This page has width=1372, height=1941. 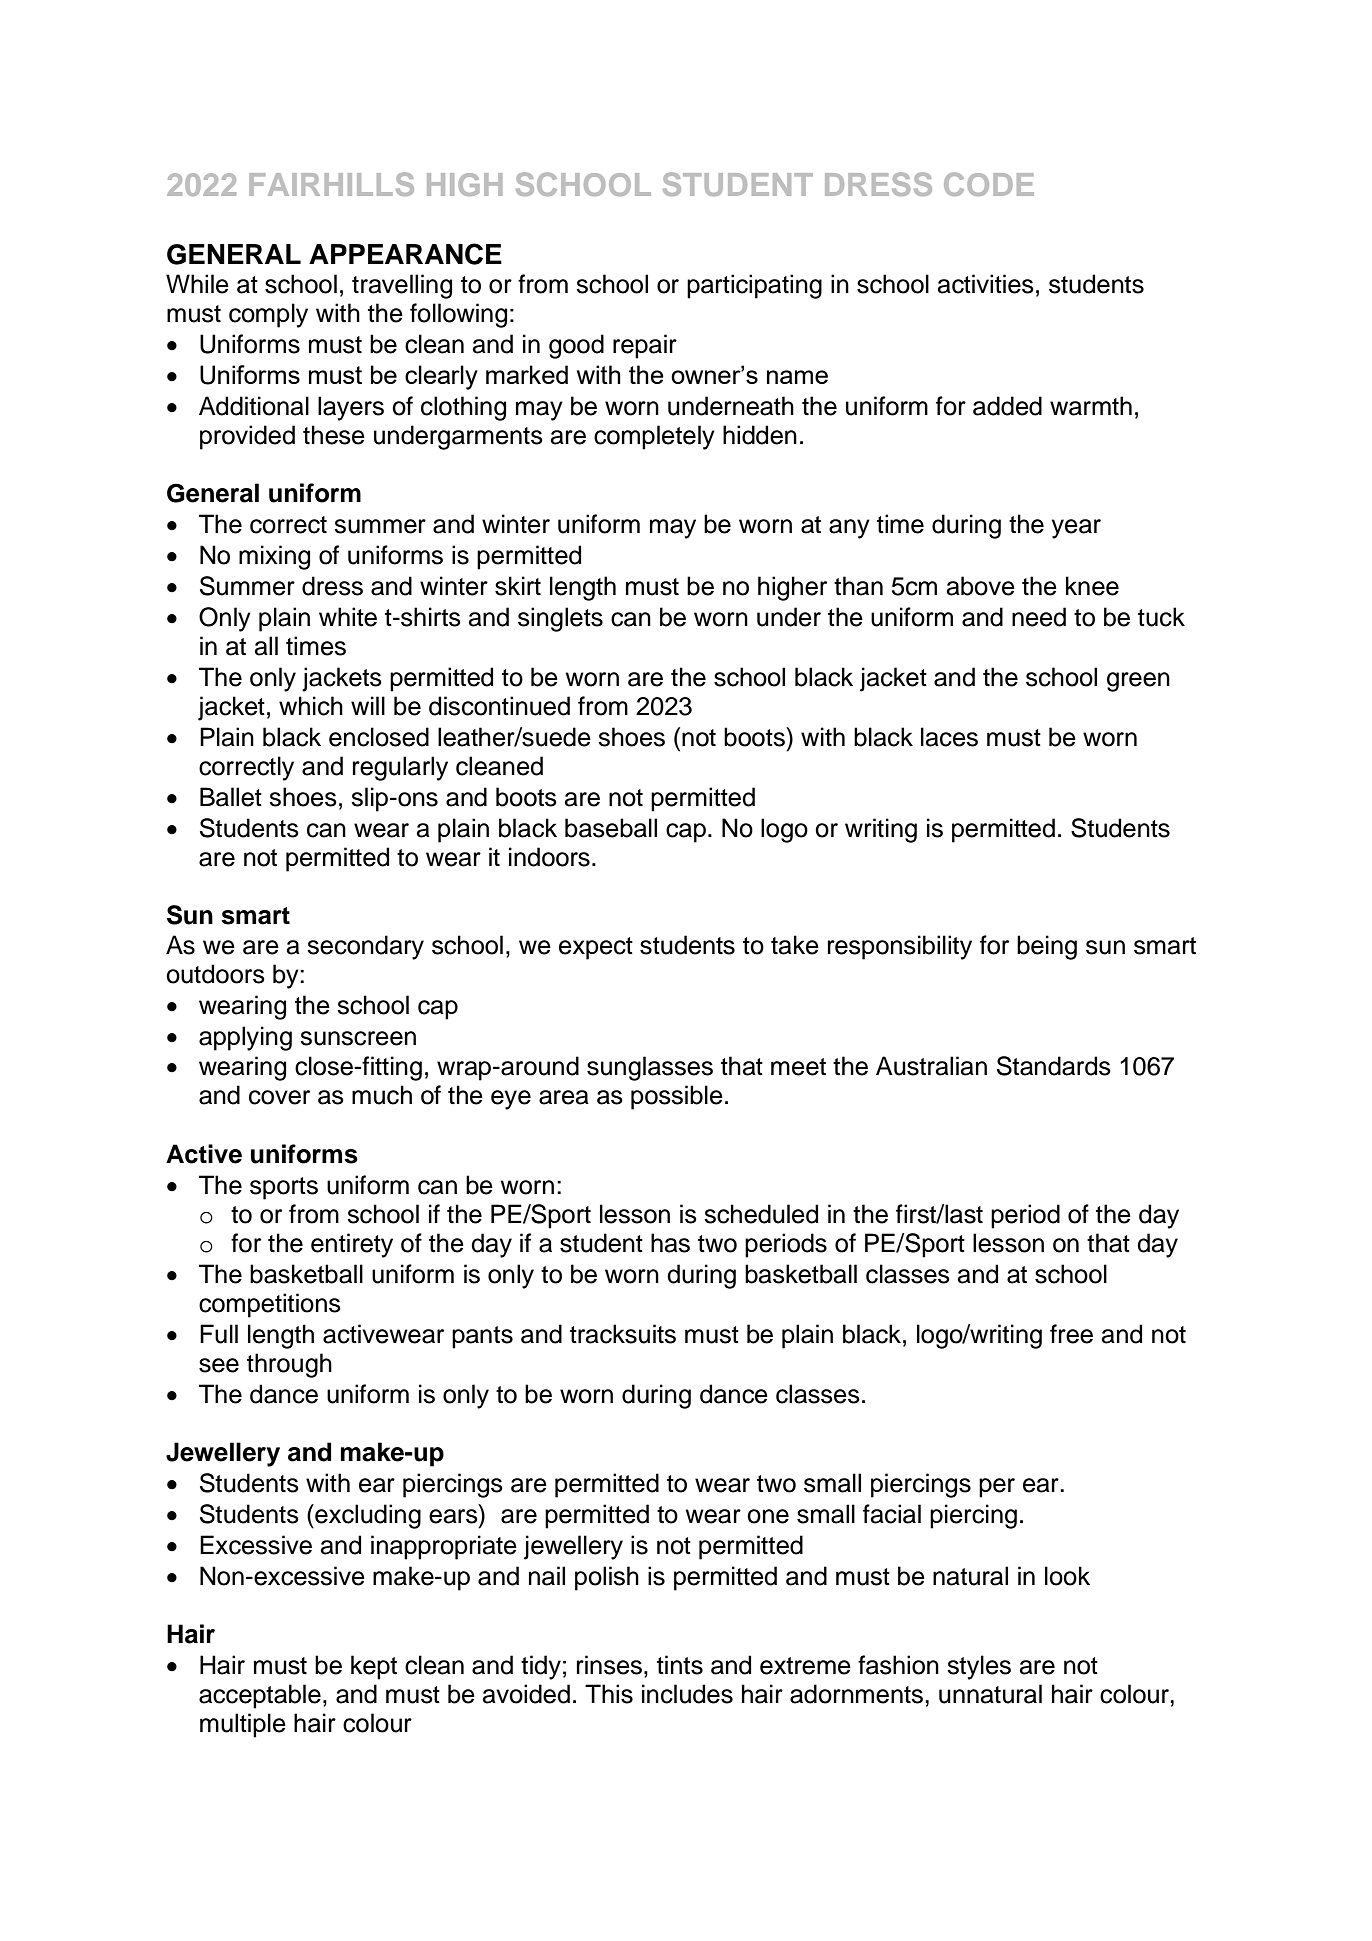 What do you see at coordinates (1039, 617) in the page?
I see `need` at bounding box center [1039, 617].
